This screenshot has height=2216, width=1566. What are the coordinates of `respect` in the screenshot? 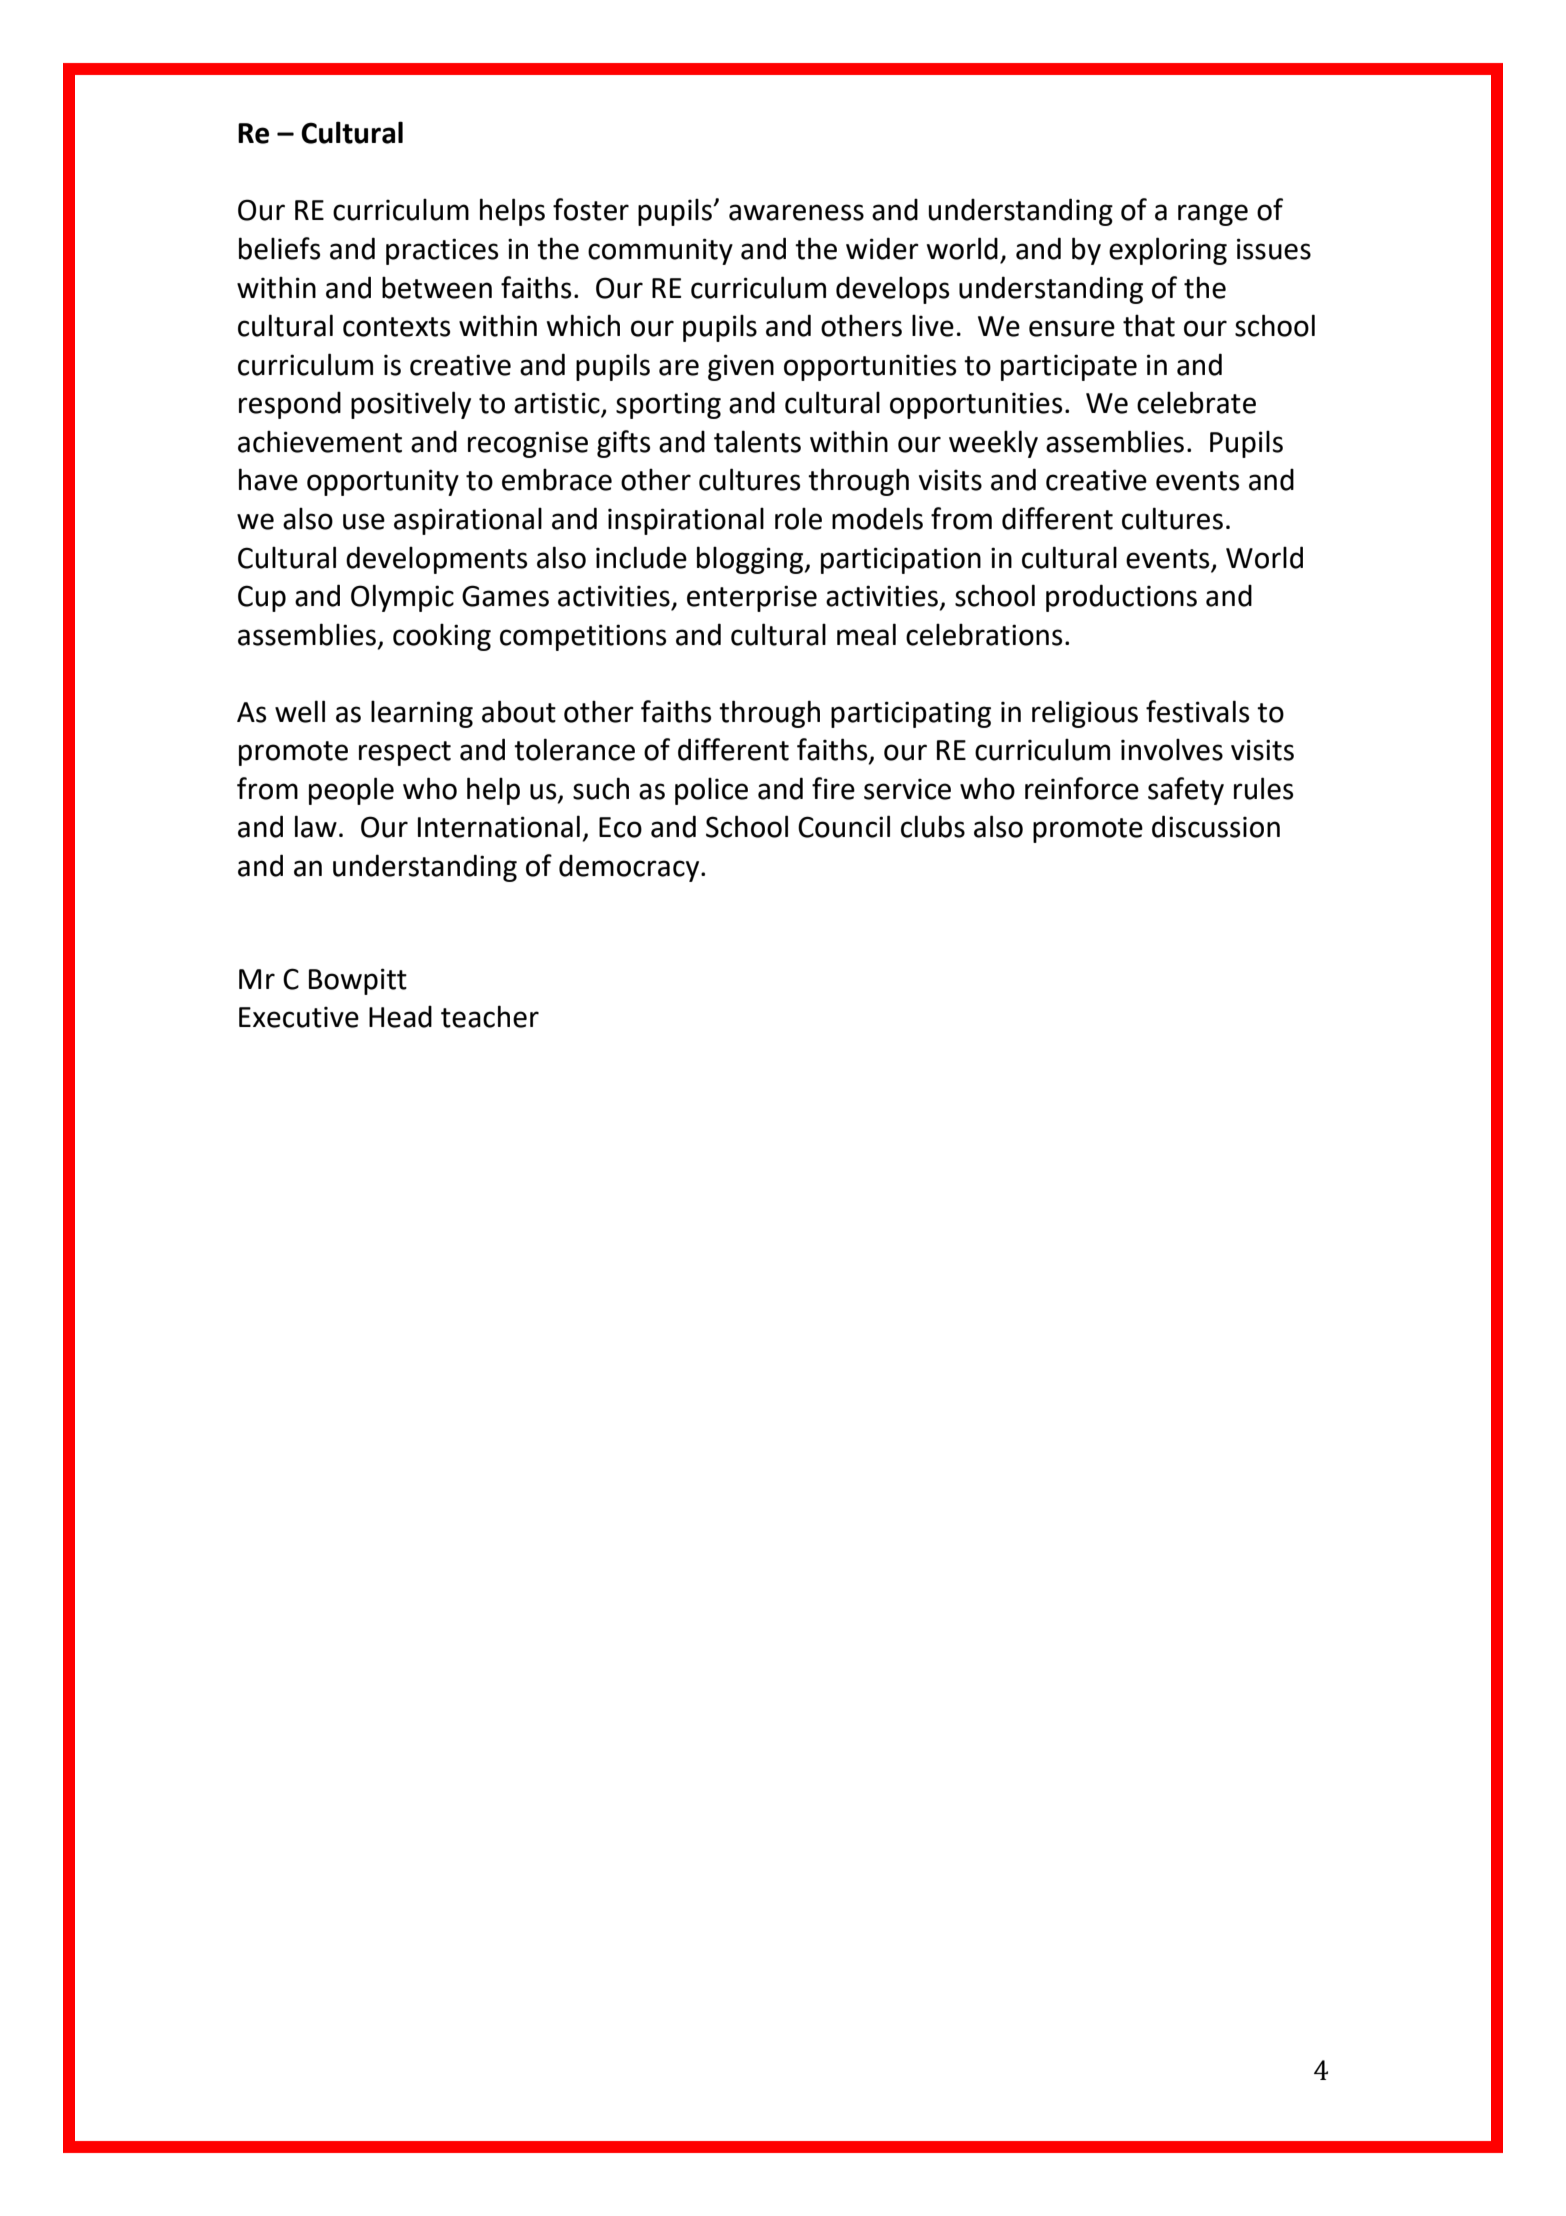 It's located at (405, 753).
